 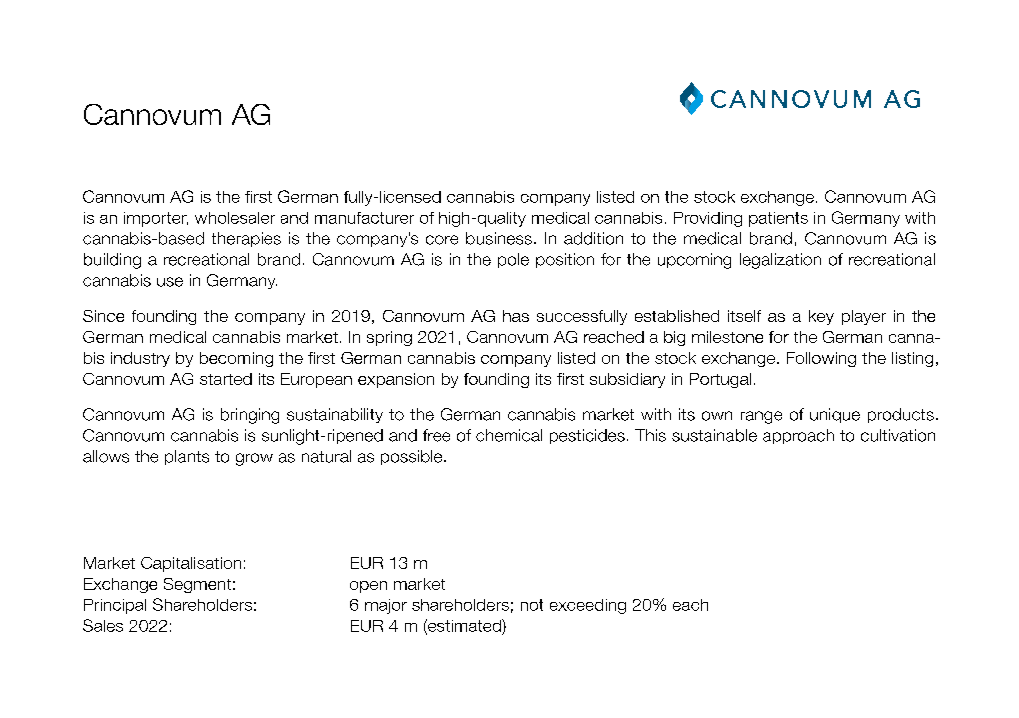 What do you see at coordinates (389, 338) in the screenshot?
I see `spring` at bounding box center [389, 338].
